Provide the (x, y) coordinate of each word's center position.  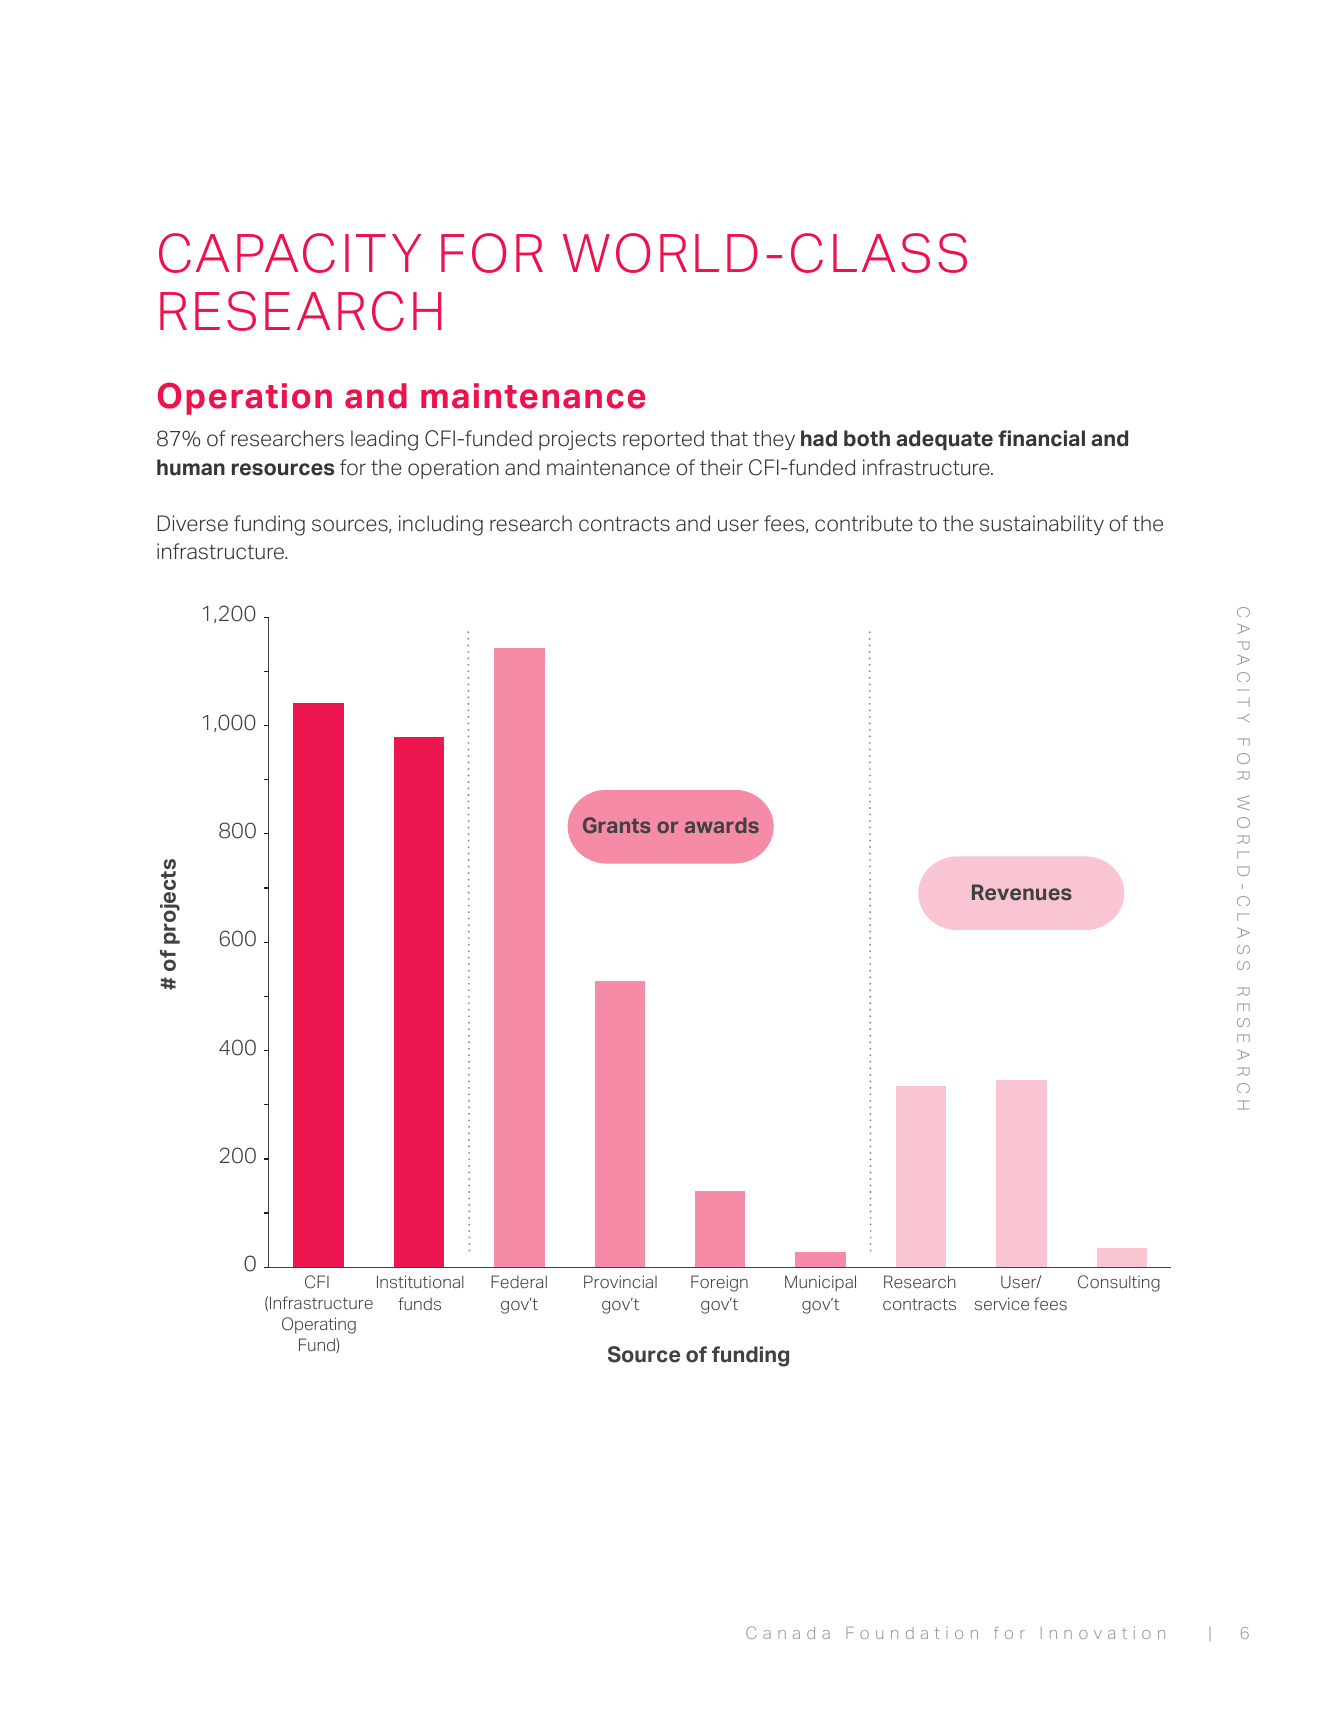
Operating (319, 1325)
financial (1041, 438)
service (1002, 1303)
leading (384, 440)
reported (663, 440)
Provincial (620, 1281)
